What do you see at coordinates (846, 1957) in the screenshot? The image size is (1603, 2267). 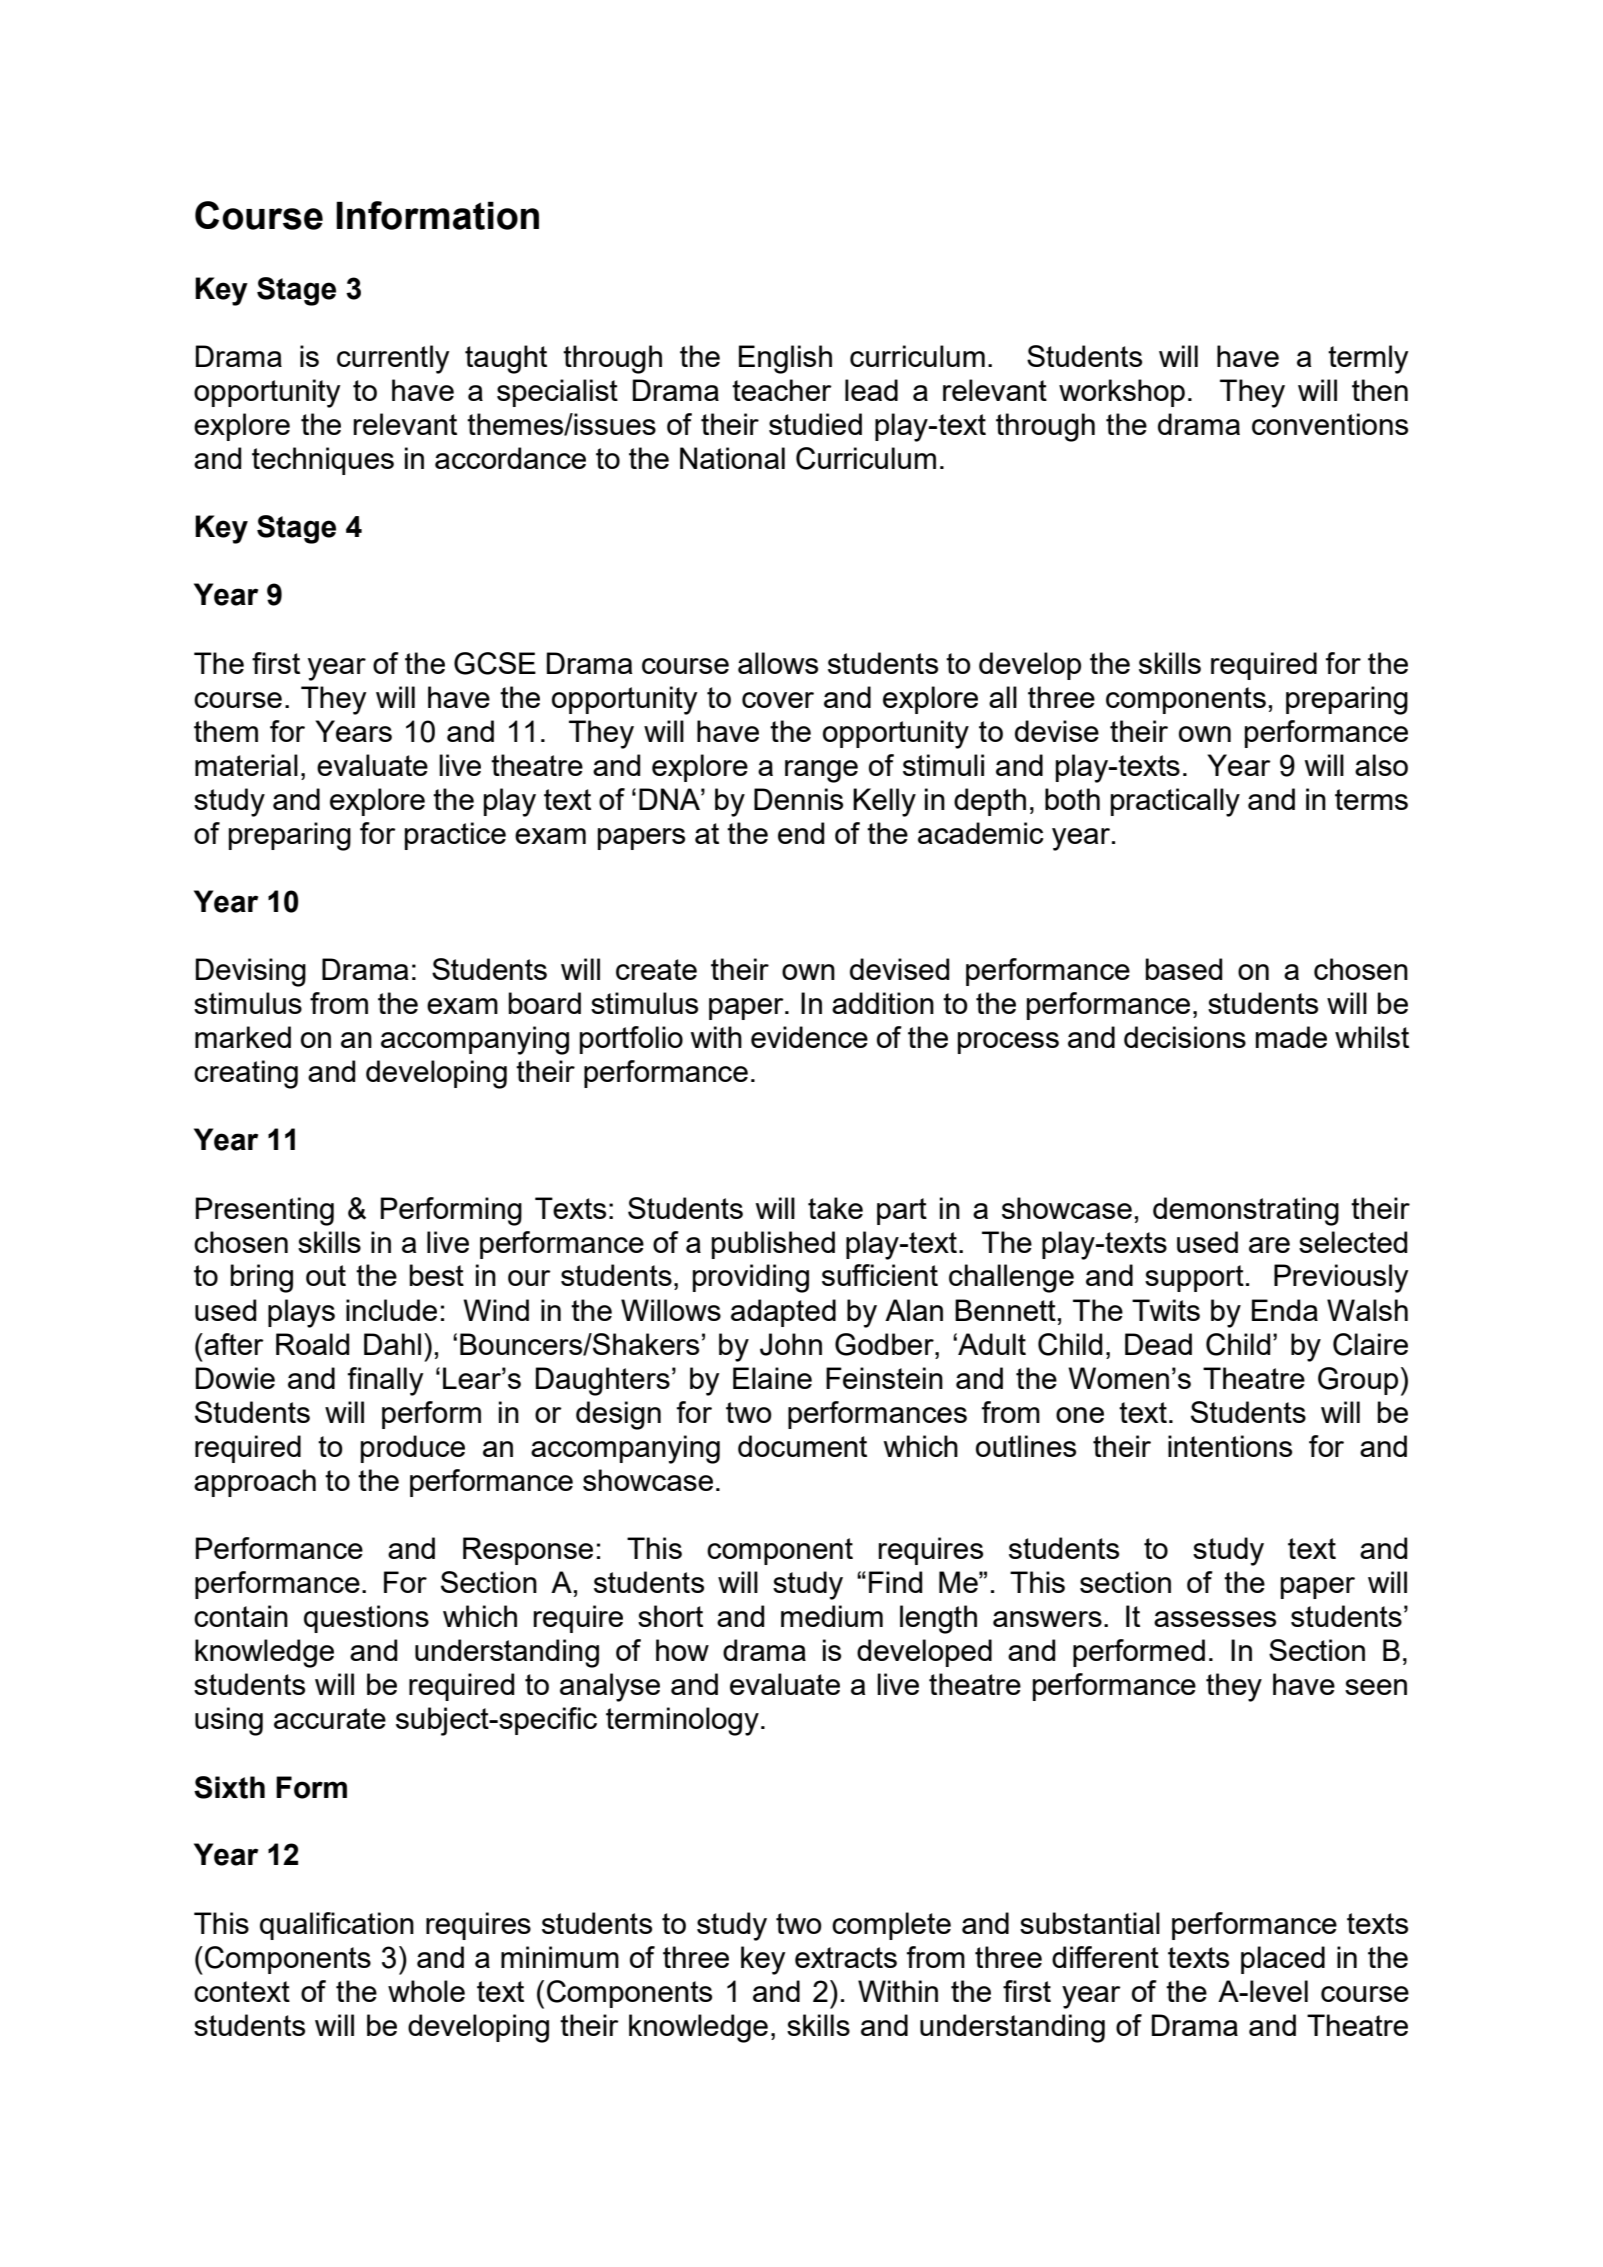 I see `extracts` at bounding box center [846, 1957].
